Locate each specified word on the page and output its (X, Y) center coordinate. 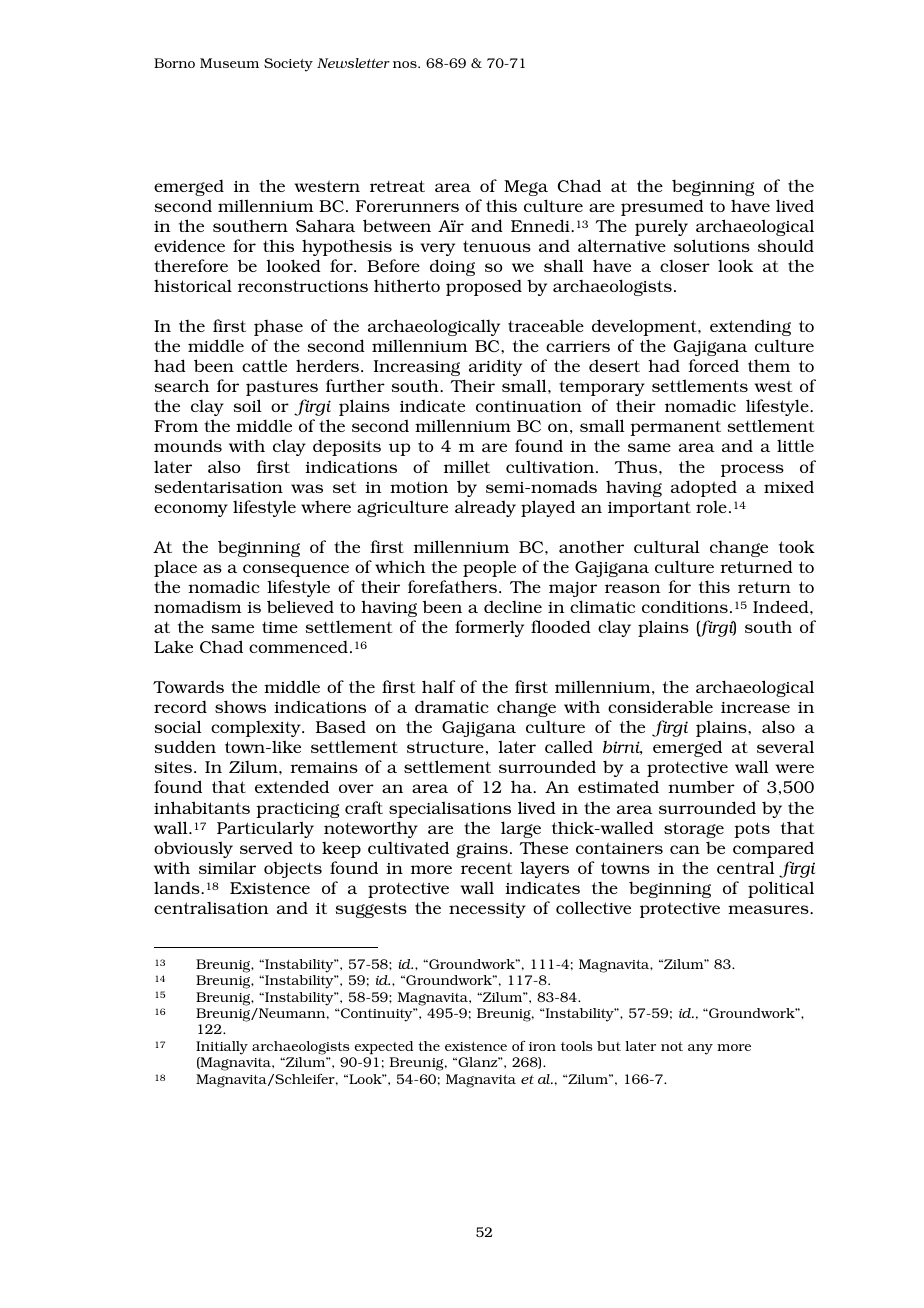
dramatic (452, 706)
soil (247, 405)
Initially (222, 1048)
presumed (662, 207)
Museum (229, 63)
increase (755, 707)
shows (240, 706)
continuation (529, 406)
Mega (526, 188)
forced (713, 365)
